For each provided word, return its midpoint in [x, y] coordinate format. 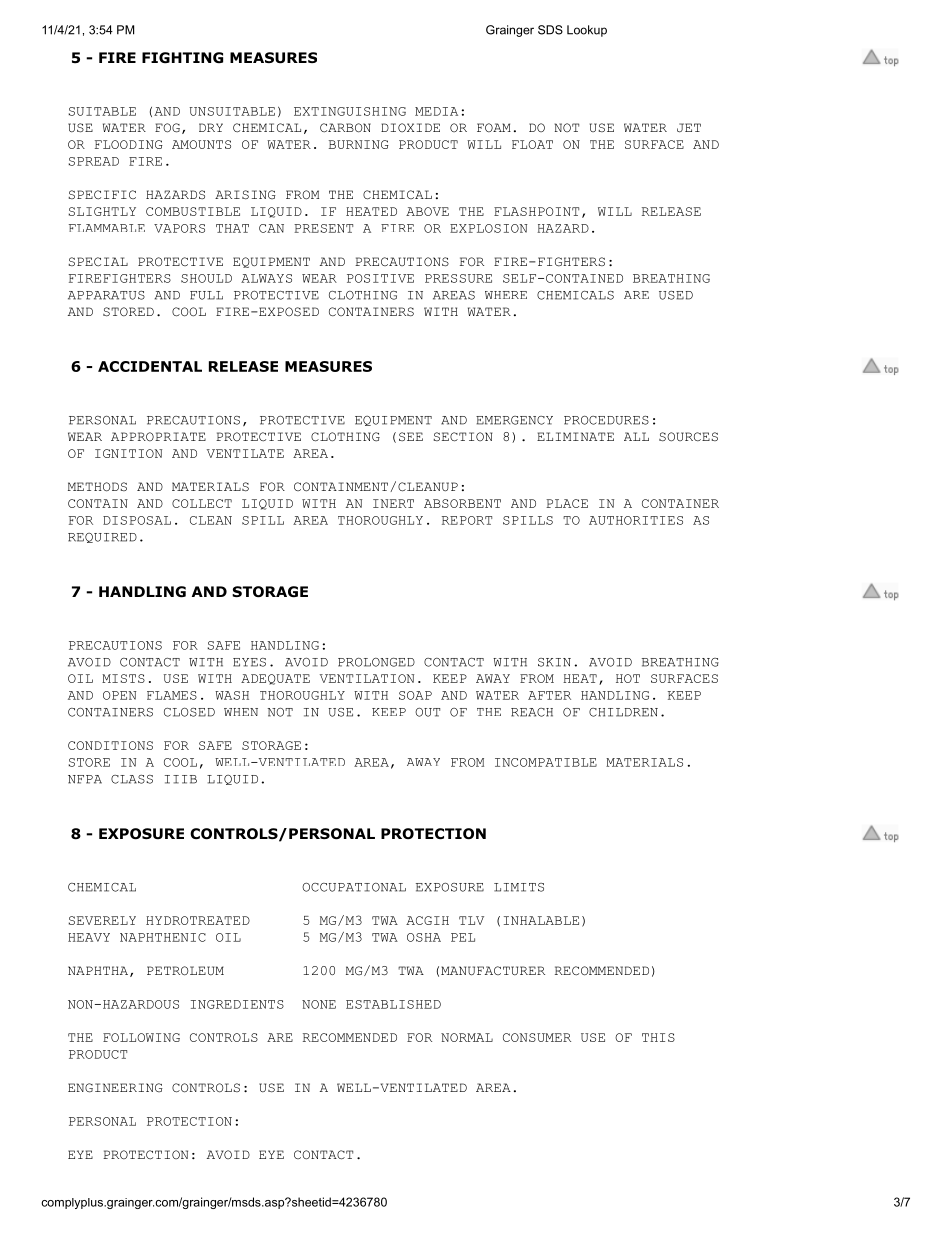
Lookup [587, 31]
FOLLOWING [141, 1037]
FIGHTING [182, 58]
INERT [393, 503]
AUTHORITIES [636, 520]
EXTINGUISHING [350, 111]
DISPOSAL [137, 520]
